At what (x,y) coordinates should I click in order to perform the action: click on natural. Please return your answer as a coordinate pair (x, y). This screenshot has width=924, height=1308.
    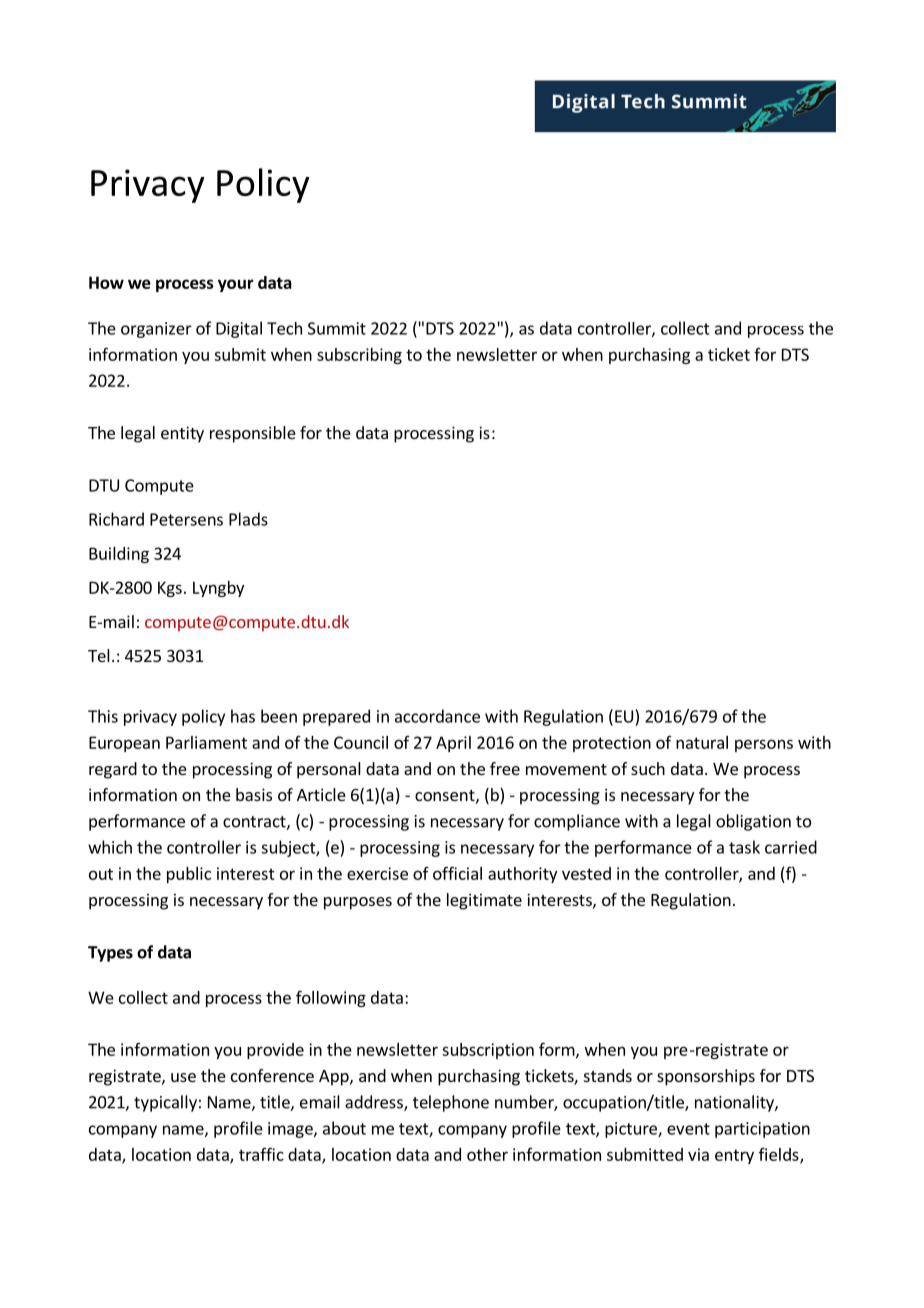
    Looking at the image, I should click on (702, 742).
